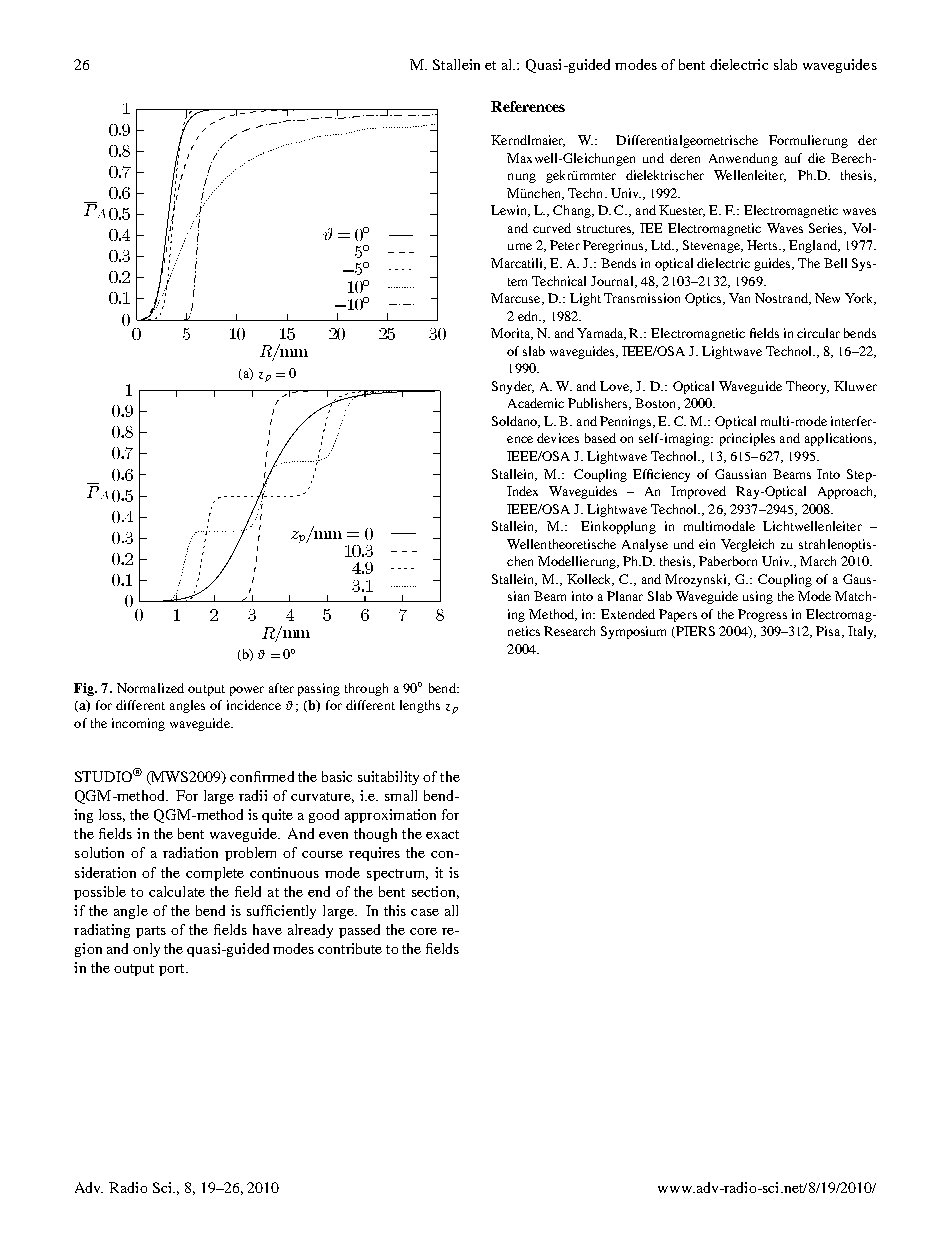  I want to click on Vergleich, so click(747, 545).
